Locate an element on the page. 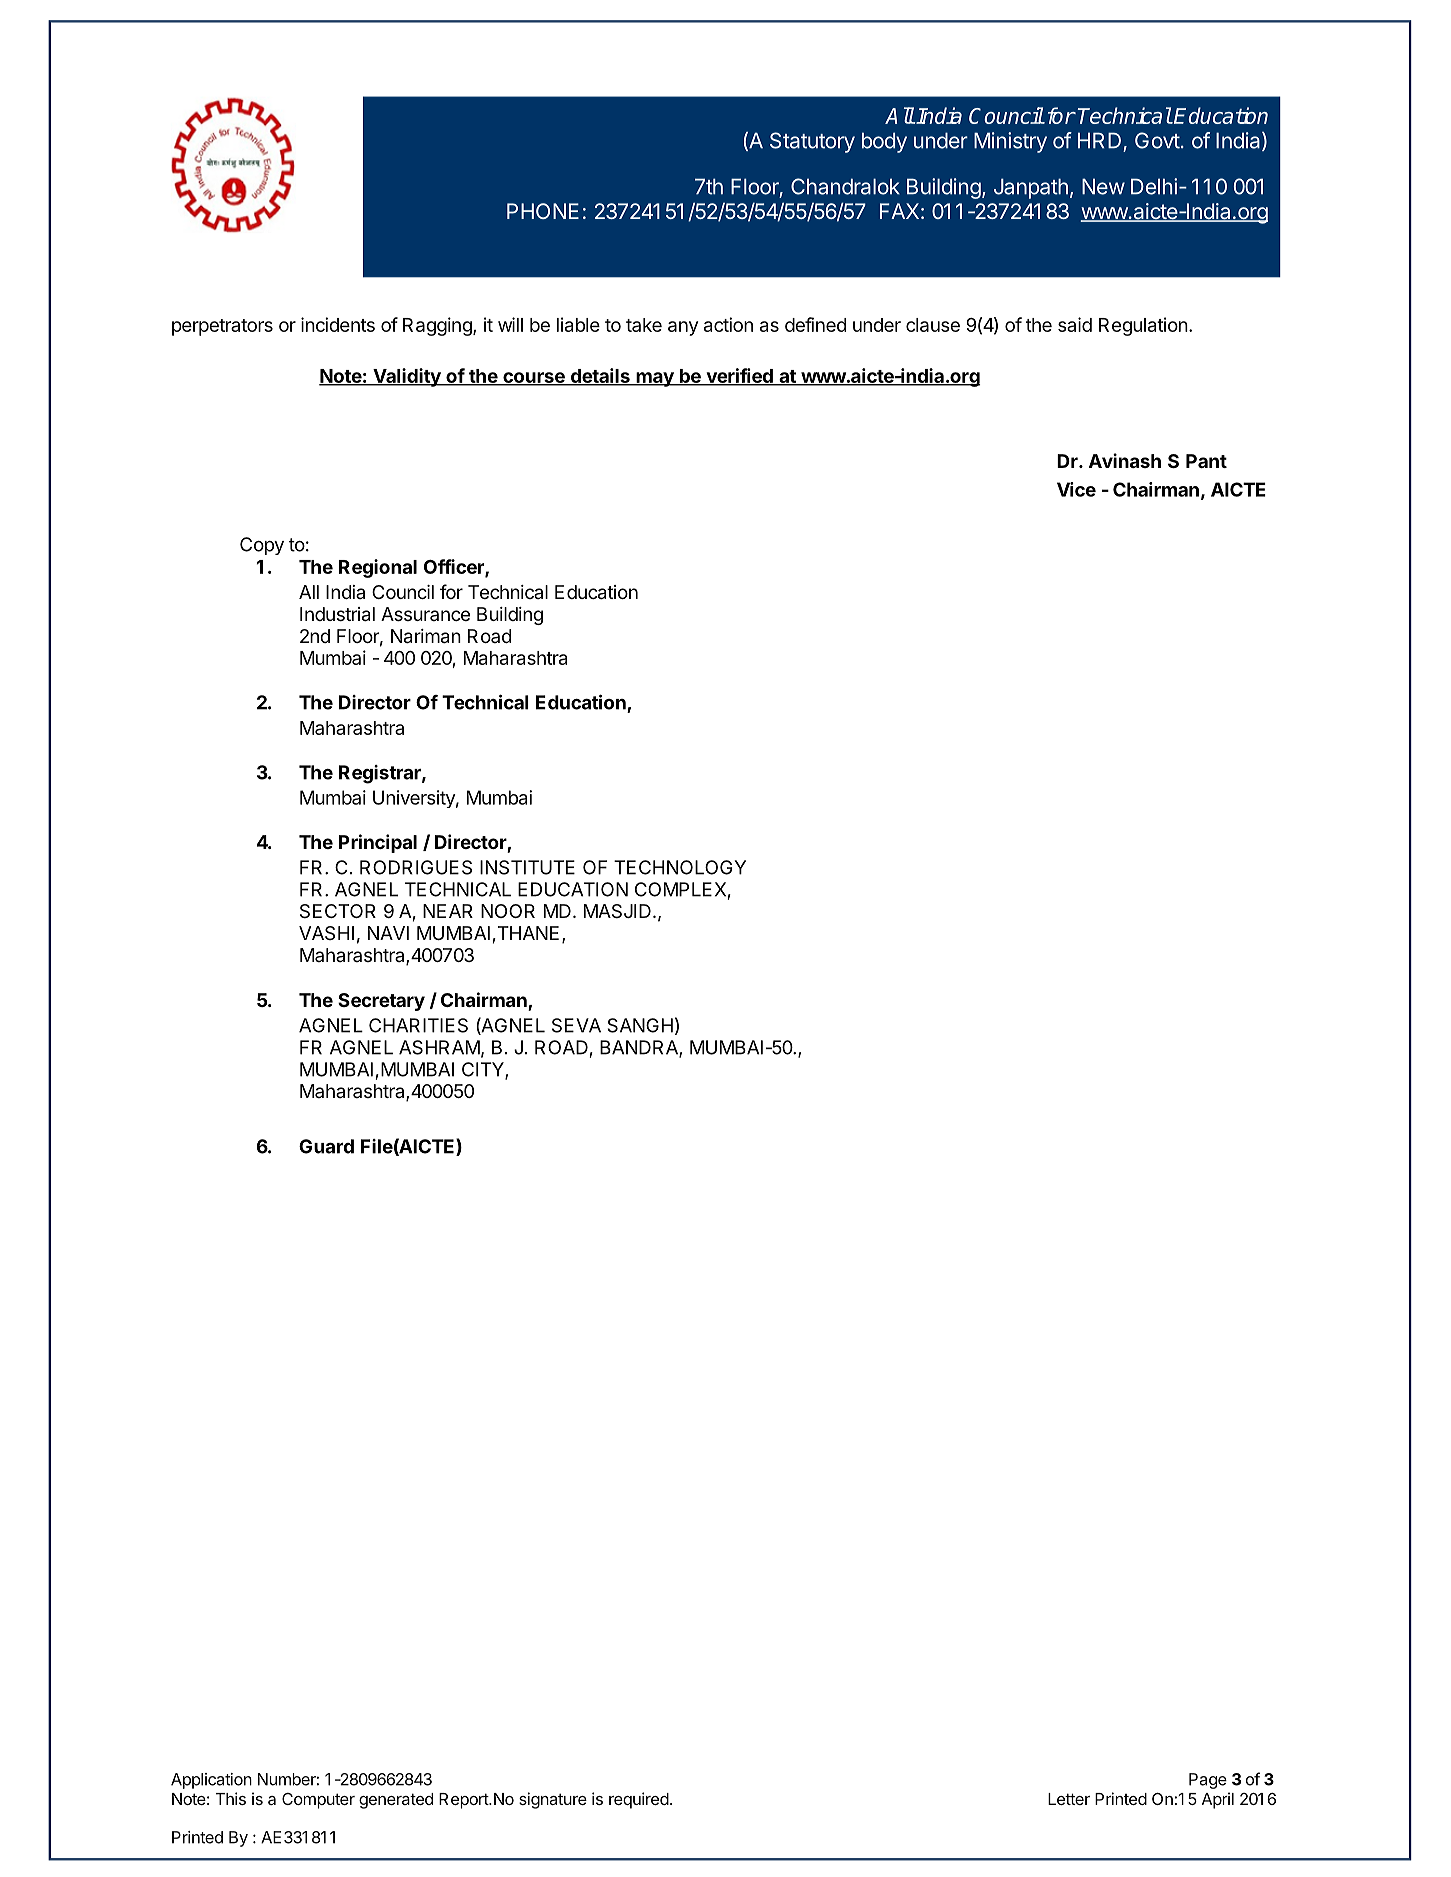 The height and width of the image is (1877, 1451). Computer is located at coordinates (318, 1801).
